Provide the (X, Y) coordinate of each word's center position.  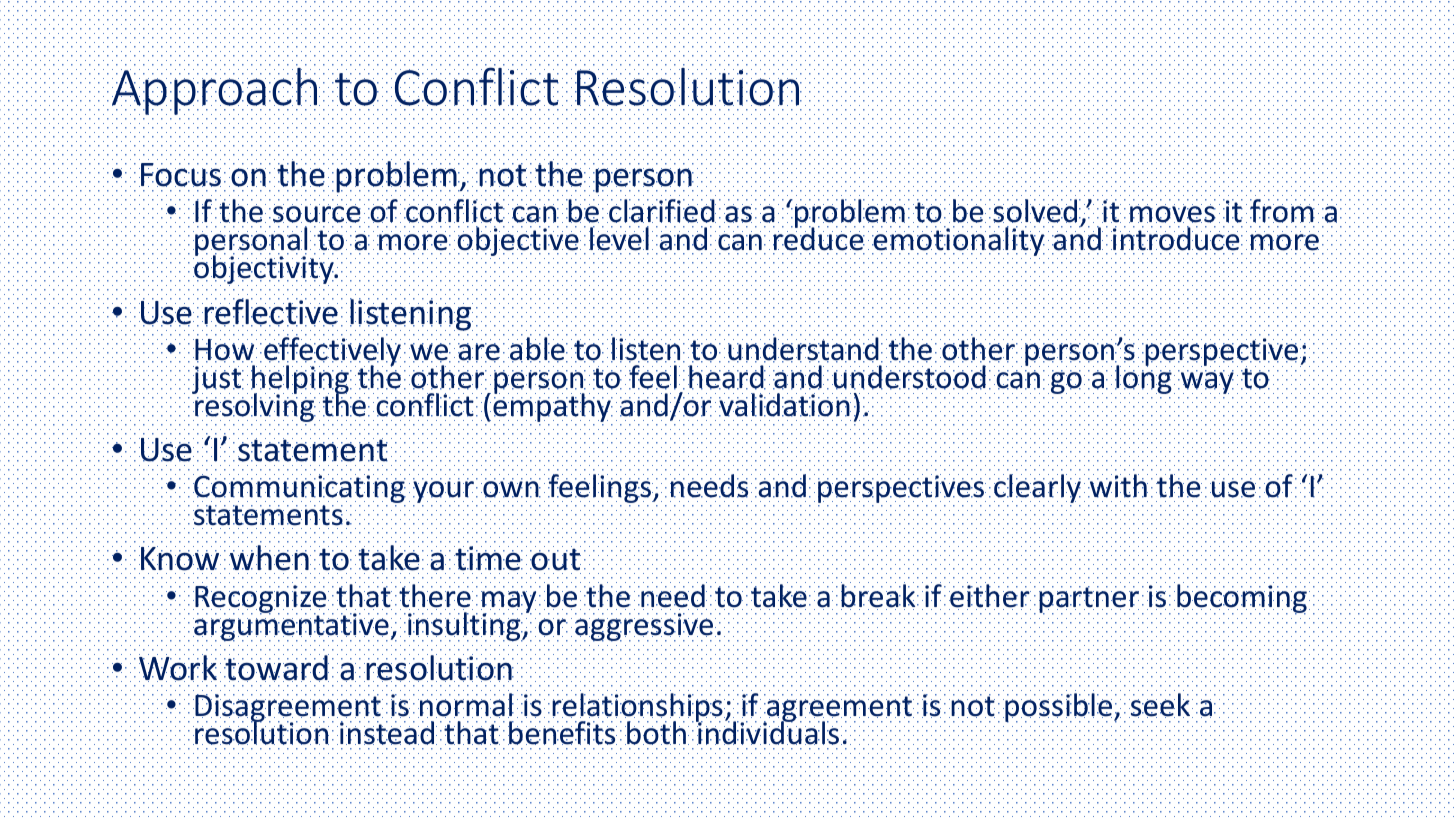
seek (1161, 705)
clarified (661, 211)
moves (1172, 213)
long (1143, 378)
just (218, 380)
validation (785, 405)
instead (388, 733)
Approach (216, 91)
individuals (769, 732)
